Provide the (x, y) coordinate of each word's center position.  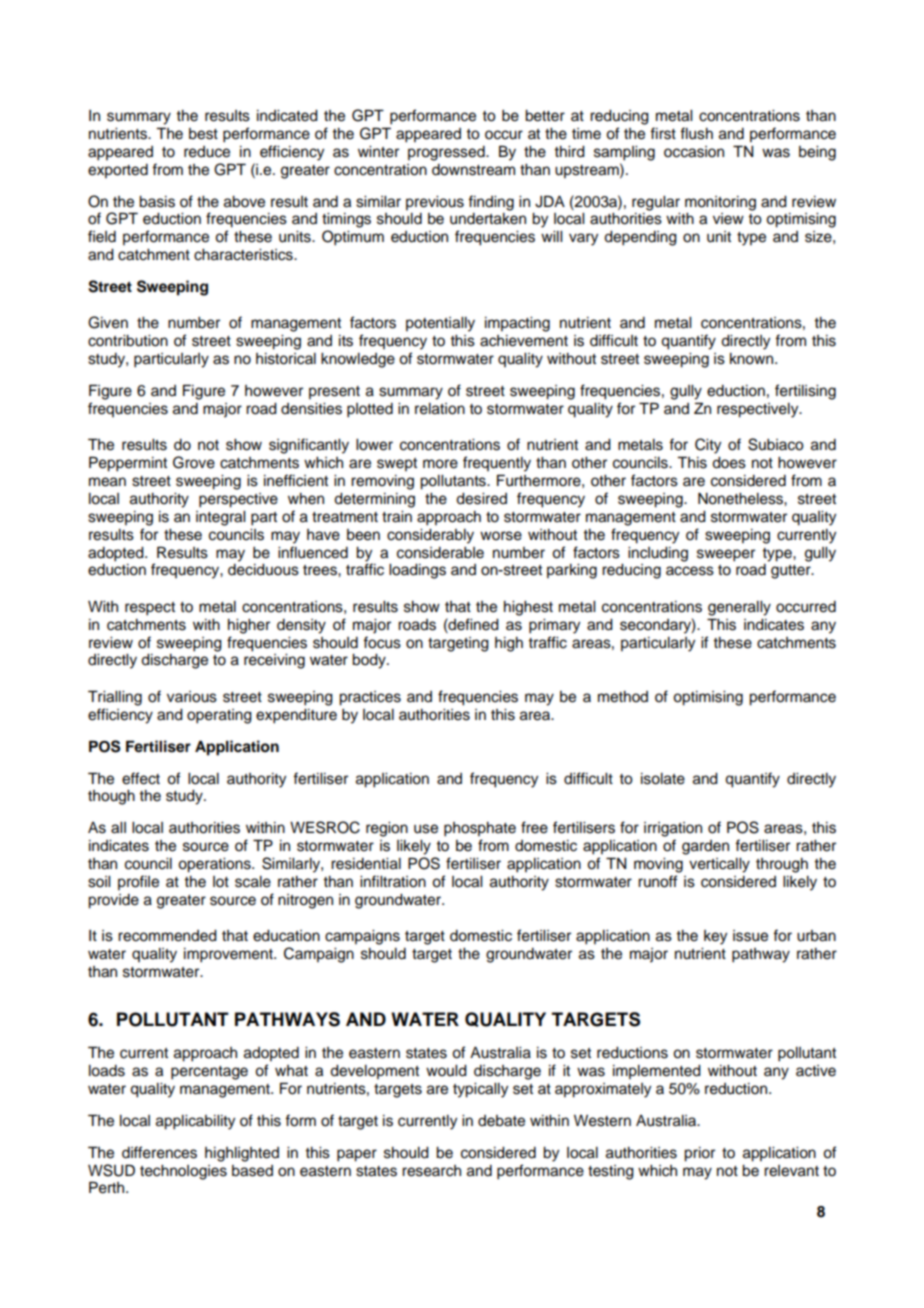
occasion (694, 152)
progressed (447, 153)
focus (382, 642)
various (192, 697)
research (431, 1171)
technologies (183, 1172)
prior (699, 1154)
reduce (207, 152)
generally (739, 608)
